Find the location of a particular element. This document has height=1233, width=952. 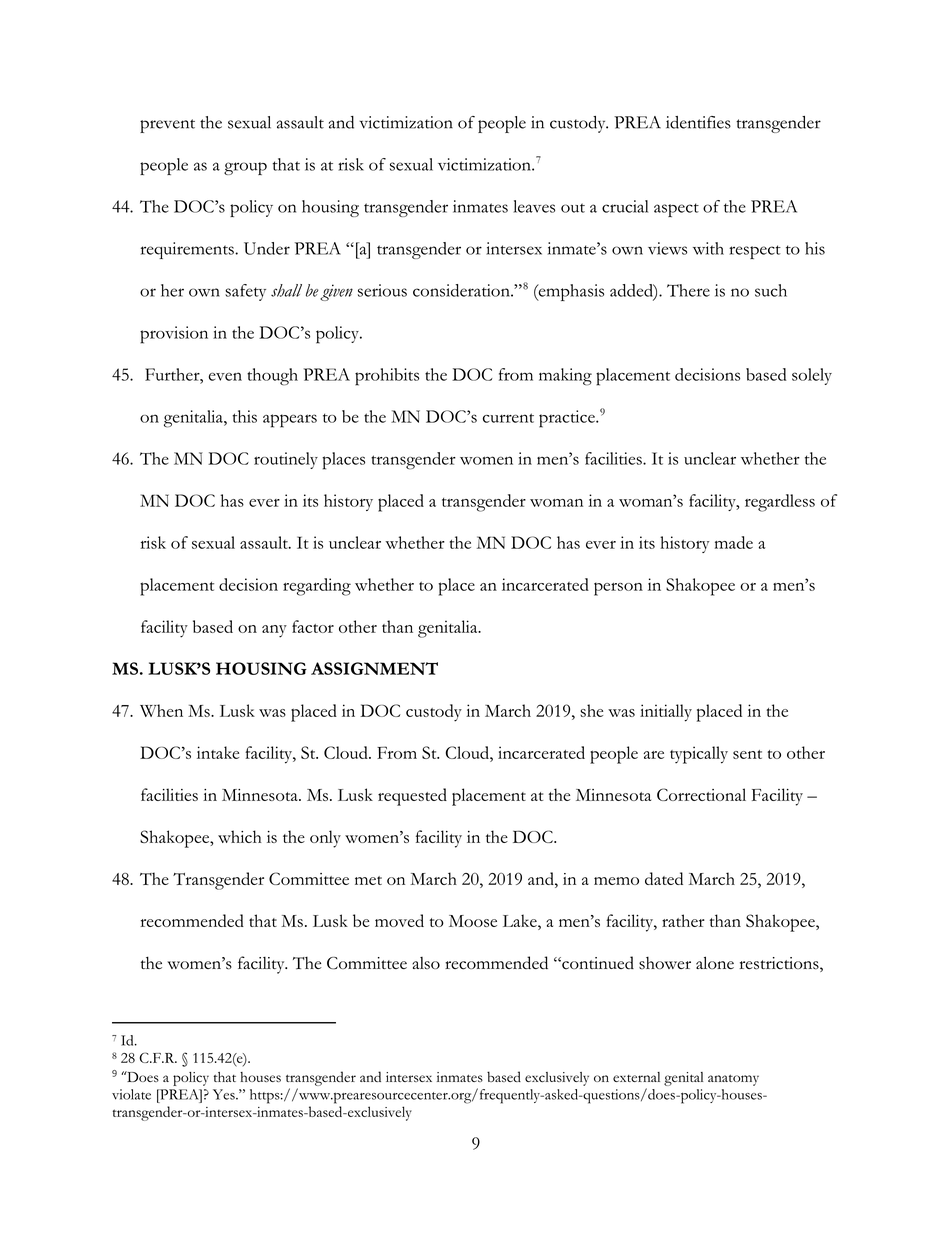

anatomy is located at coordinates (733, 1080).
